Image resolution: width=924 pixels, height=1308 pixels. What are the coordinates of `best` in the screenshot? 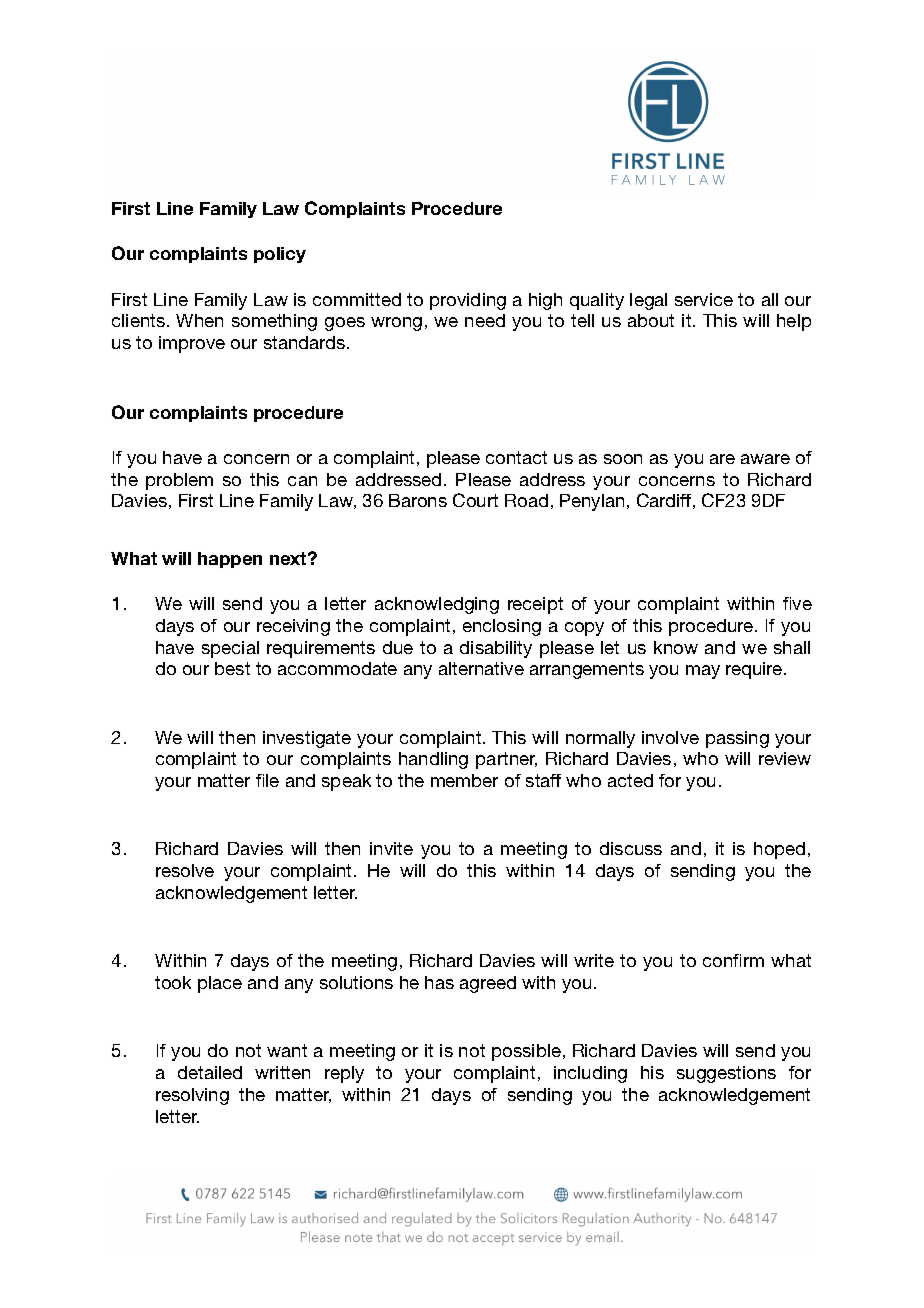 It's located at (232, 668).
